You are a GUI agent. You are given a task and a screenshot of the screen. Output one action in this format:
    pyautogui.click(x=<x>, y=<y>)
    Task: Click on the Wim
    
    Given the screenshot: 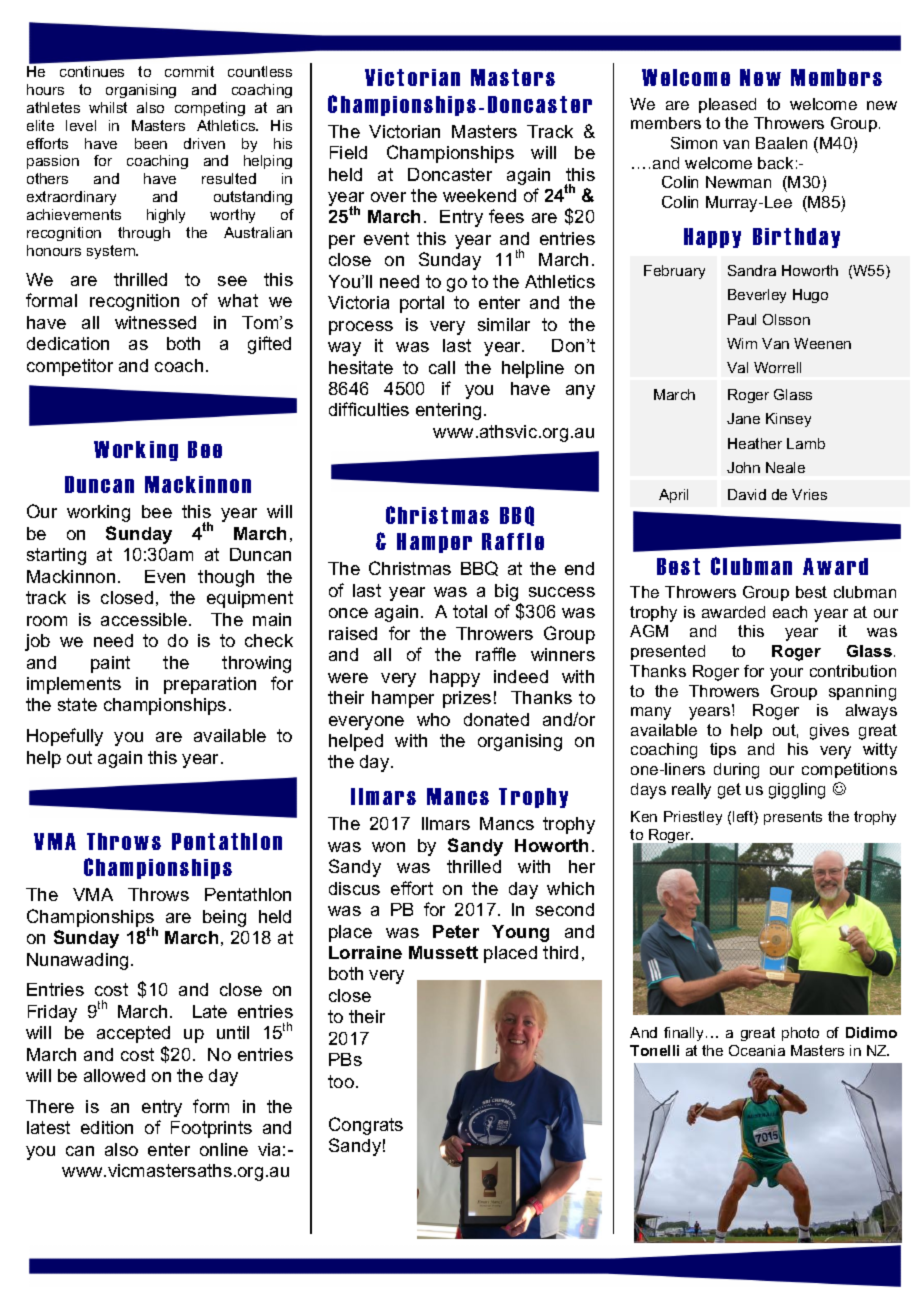 What is the action you would take?
    pyautogui.click(x=742, y=343)
